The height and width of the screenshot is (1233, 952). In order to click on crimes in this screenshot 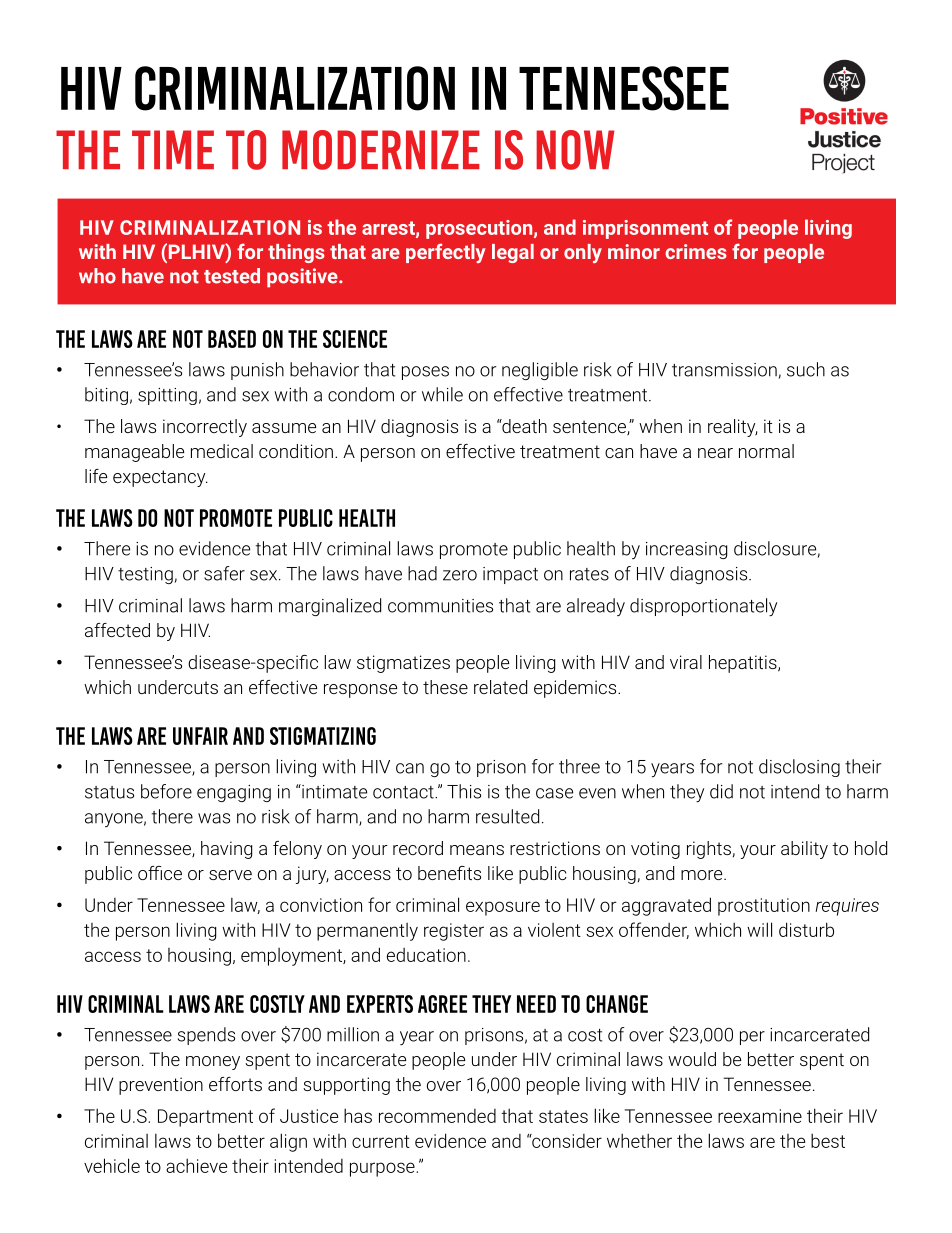, I will do `click(696, 251)`.
